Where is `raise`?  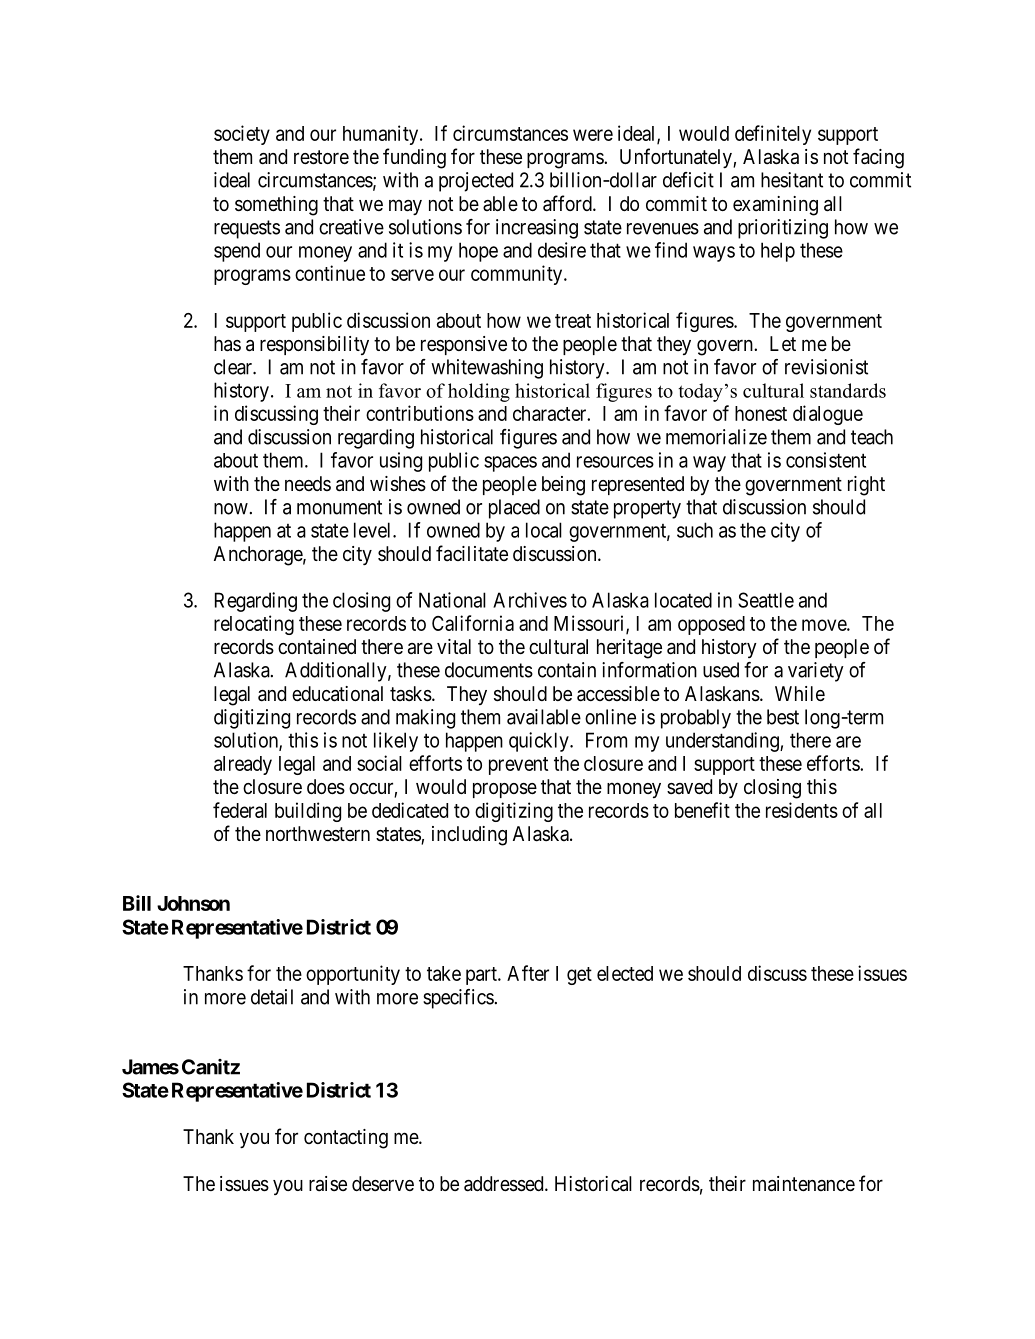 raise is located at coordinates (328, 1184).
